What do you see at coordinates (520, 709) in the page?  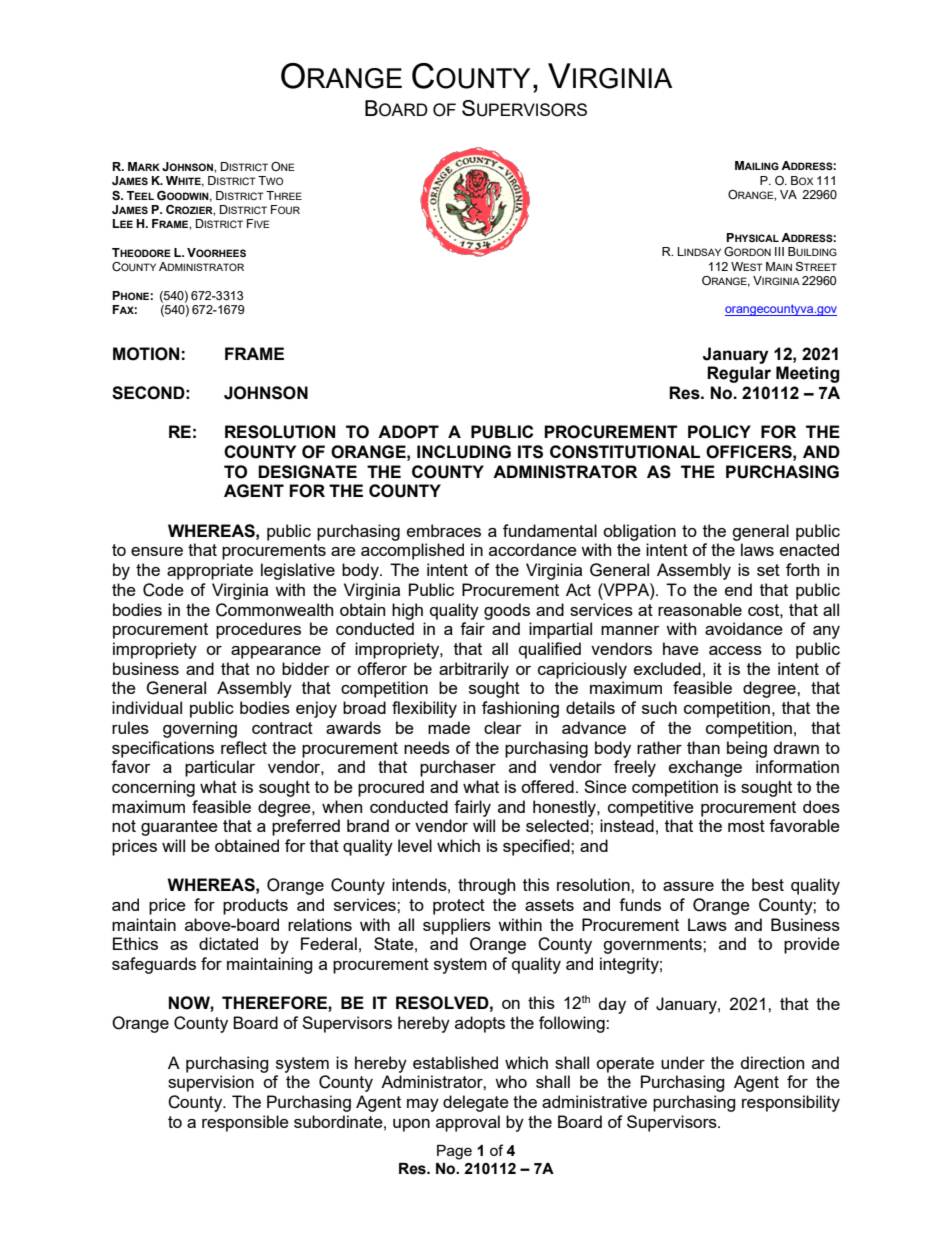 I see `fashioning` at bounding box center [520, 709].
